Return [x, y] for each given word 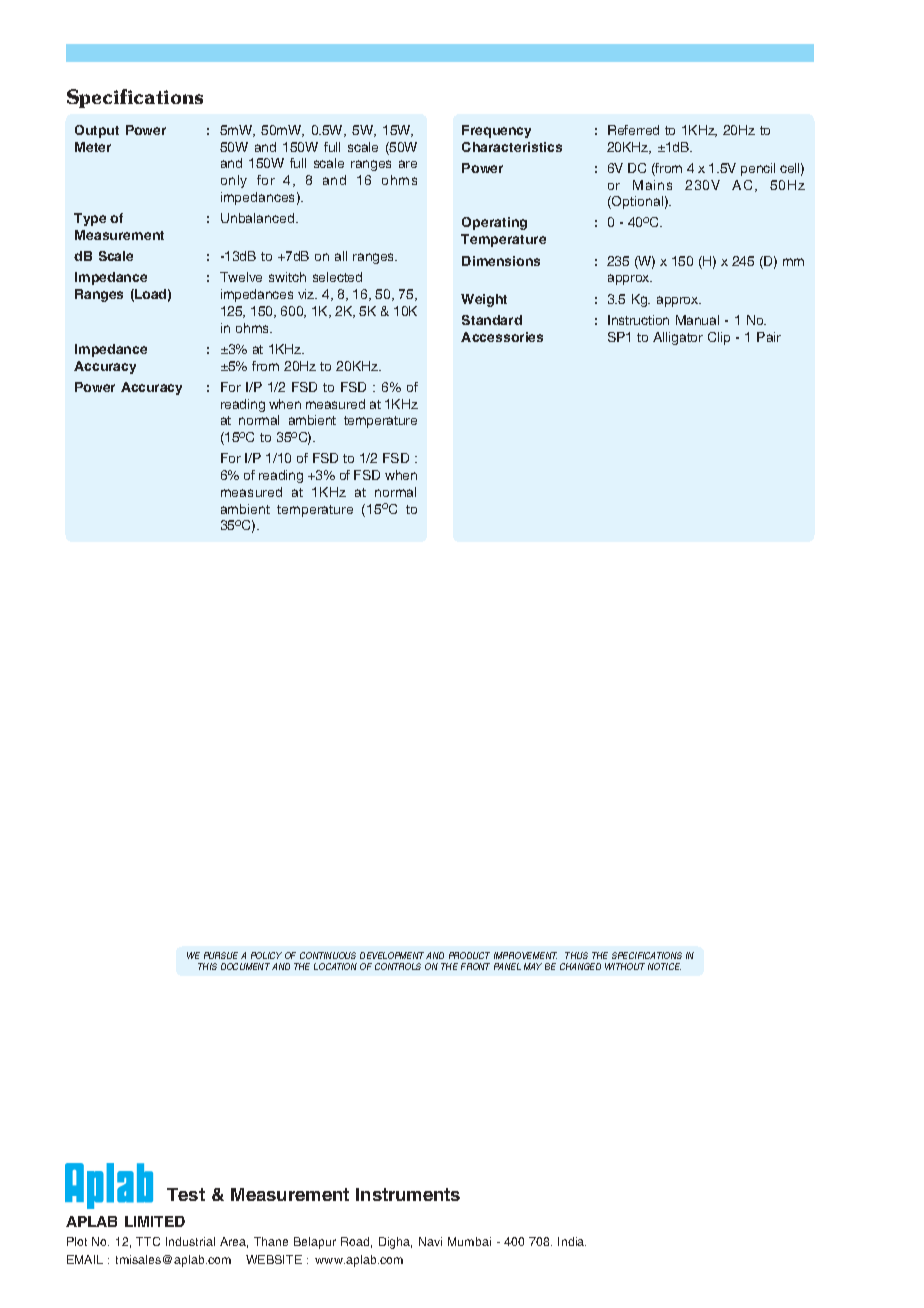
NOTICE [664, 966]
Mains [652, 185]
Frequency [496, 131]
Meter [93, 147]
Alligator [678, 338]
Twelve [241, 277]
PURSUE [221, 955]
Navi [430, 1241]
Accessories [502, 337]
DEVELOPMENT [393, 955]
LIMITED [155, 1221]
